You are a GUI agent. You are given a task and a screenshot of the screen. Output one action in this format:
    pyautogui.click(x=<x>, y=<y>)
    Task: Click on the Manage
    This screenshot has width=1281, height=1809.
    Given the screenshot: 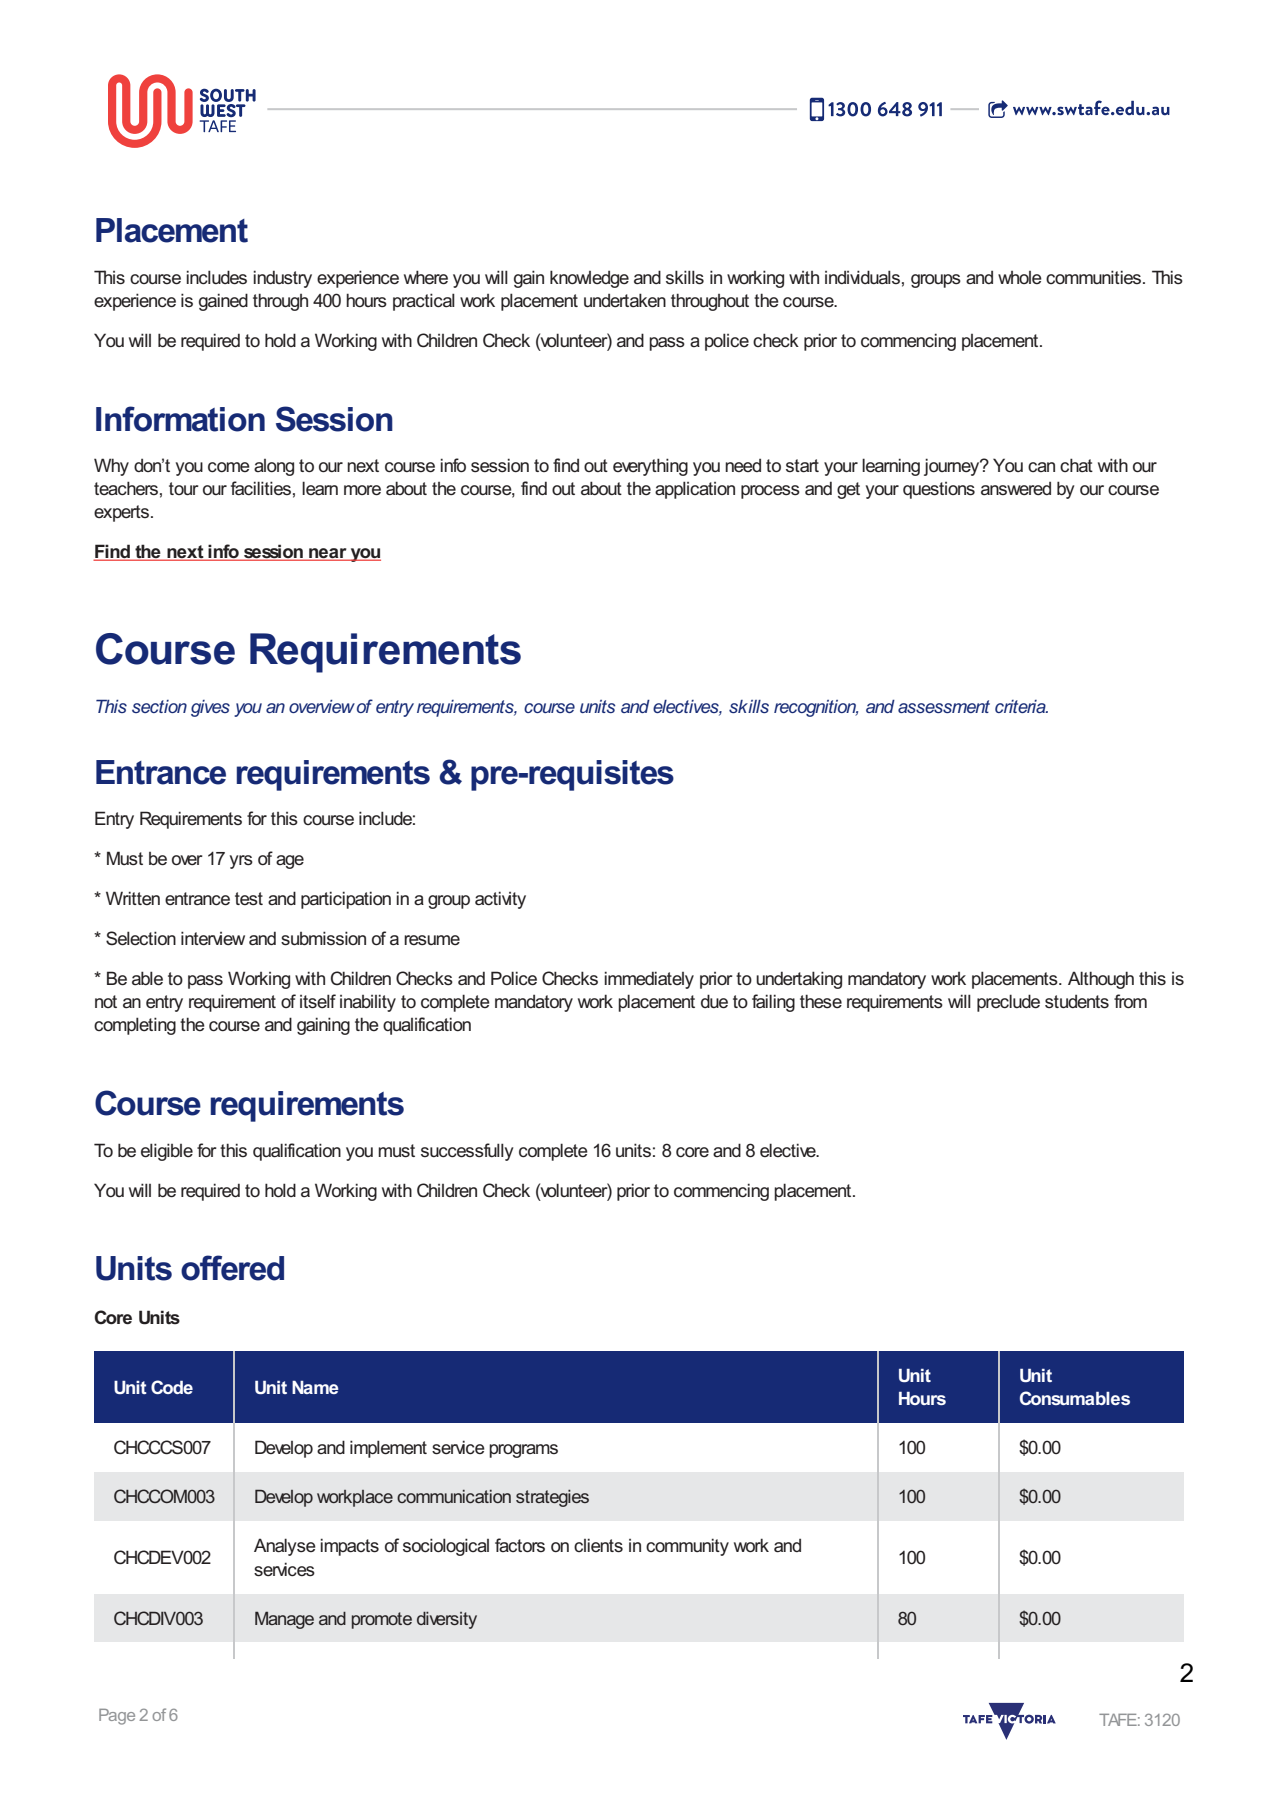 What is the action you would take?
    pyautogui.click(x=284, y=1620)
